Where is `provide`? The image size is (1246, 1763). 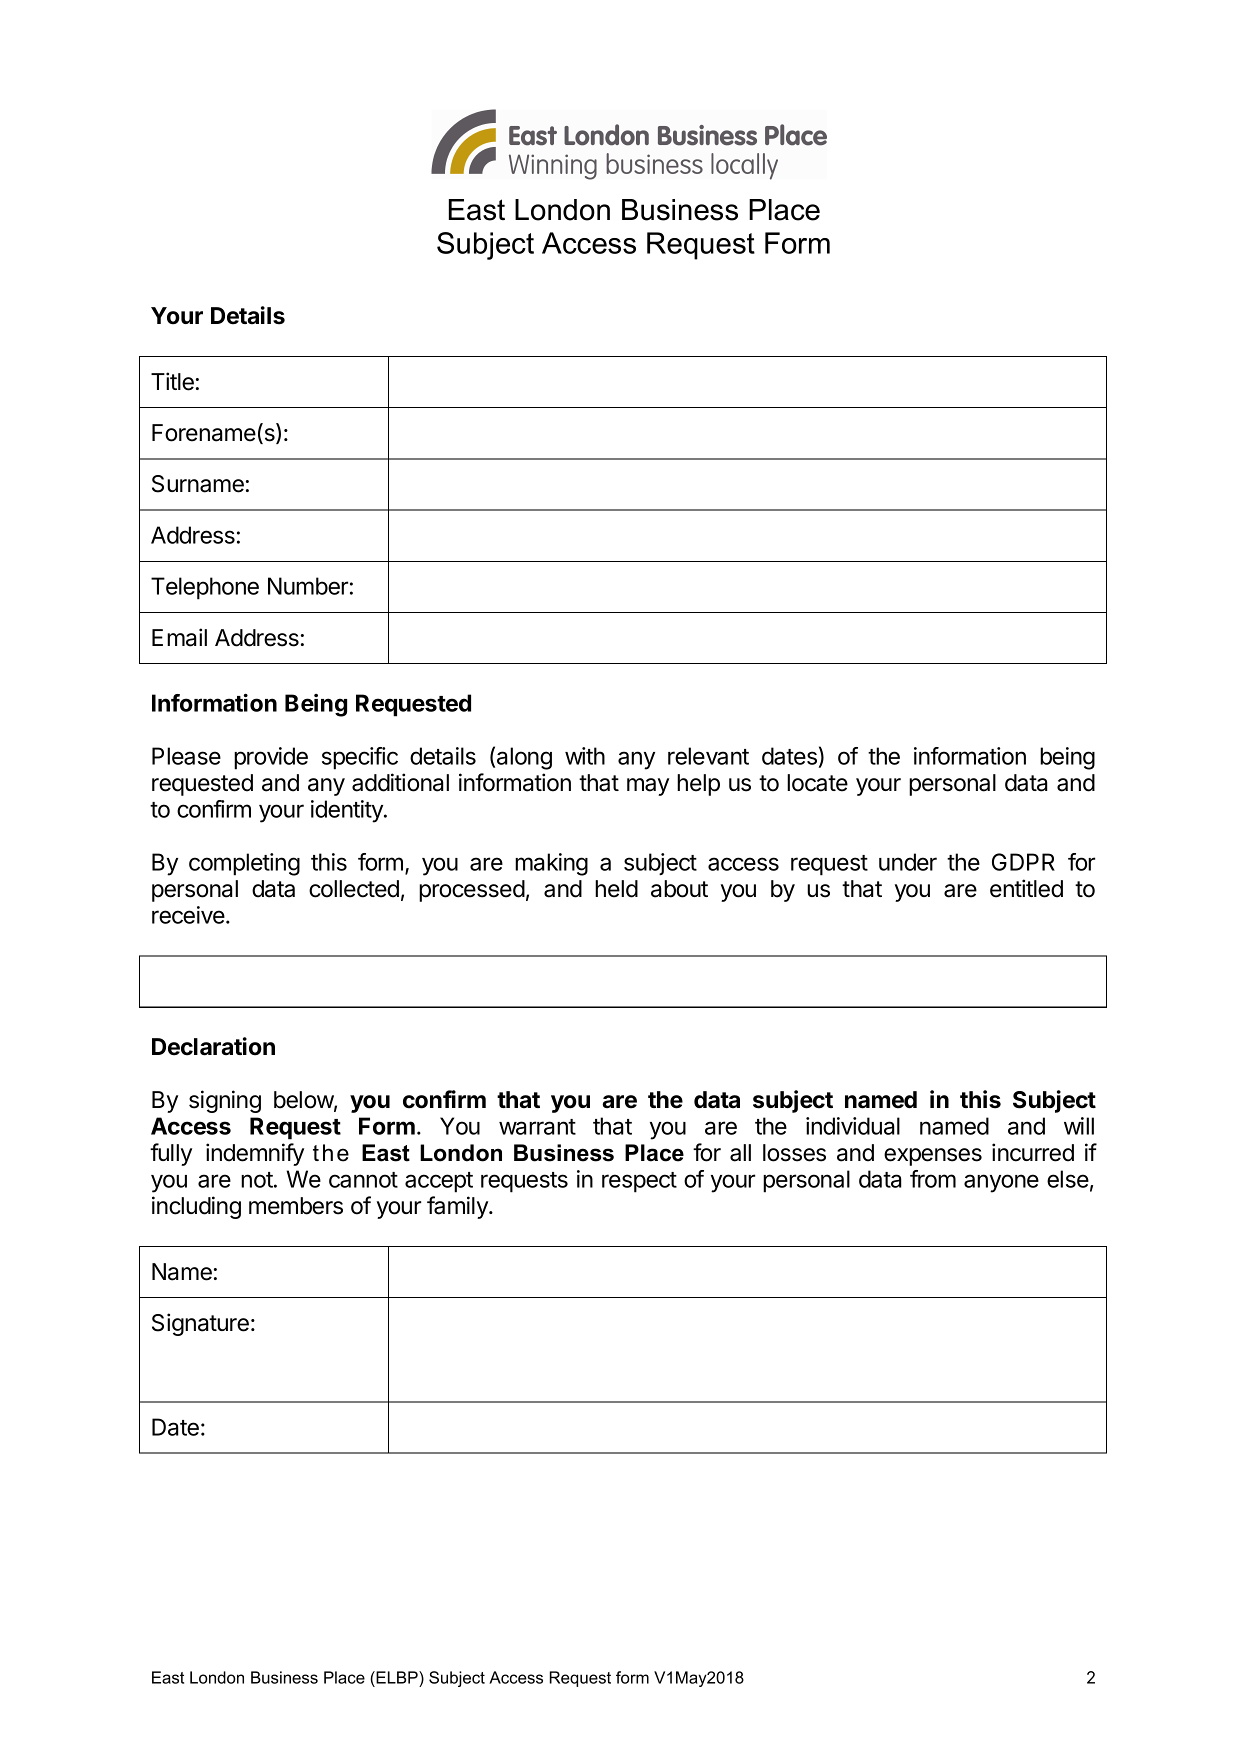 provide is located at coordinates (271, 758).
